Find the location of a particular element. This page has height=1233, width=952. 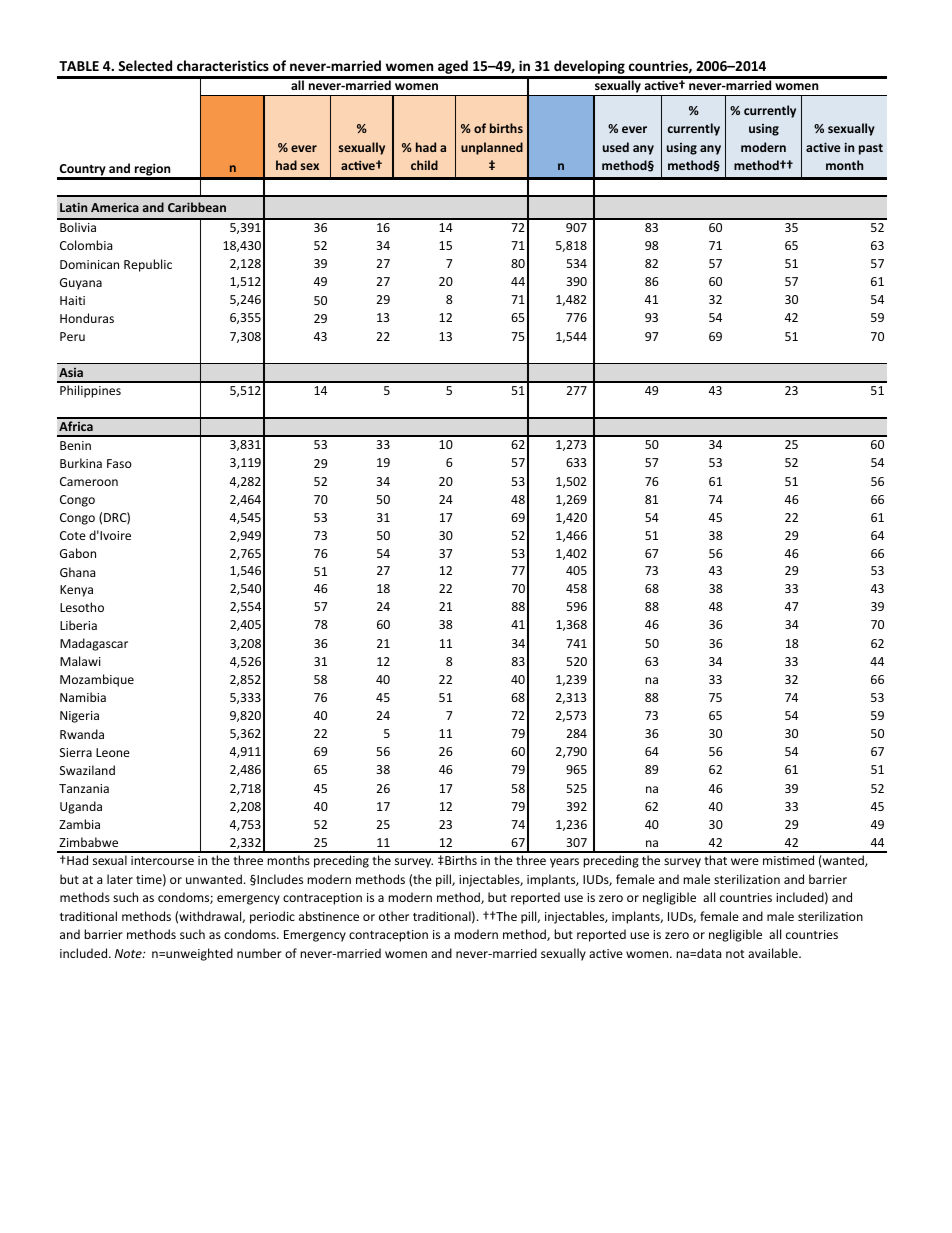

past is located at coordinates (871, 149).
